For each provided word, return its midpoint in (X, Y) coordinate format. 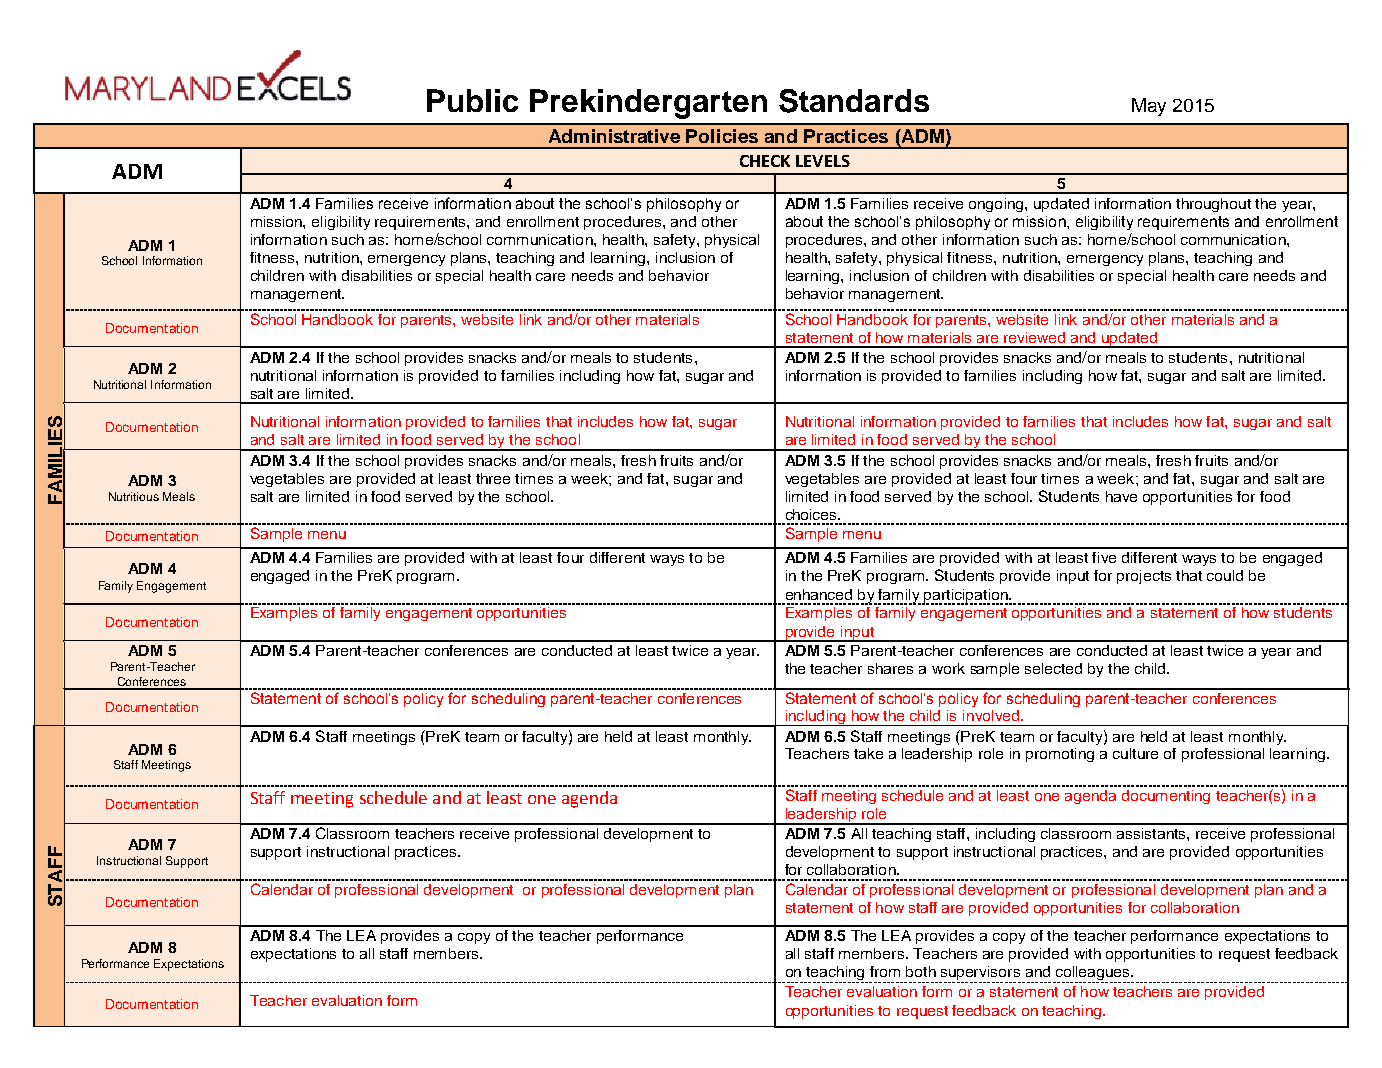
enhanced (819, 594)
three (493, 478)
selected (1053, 668)
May (1149, 107)
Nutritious (134, 496)
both (921, 971)
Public (472, 100)
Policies (722, 136)
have (1121, 496)
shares (890, 668)
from (885, 971)
